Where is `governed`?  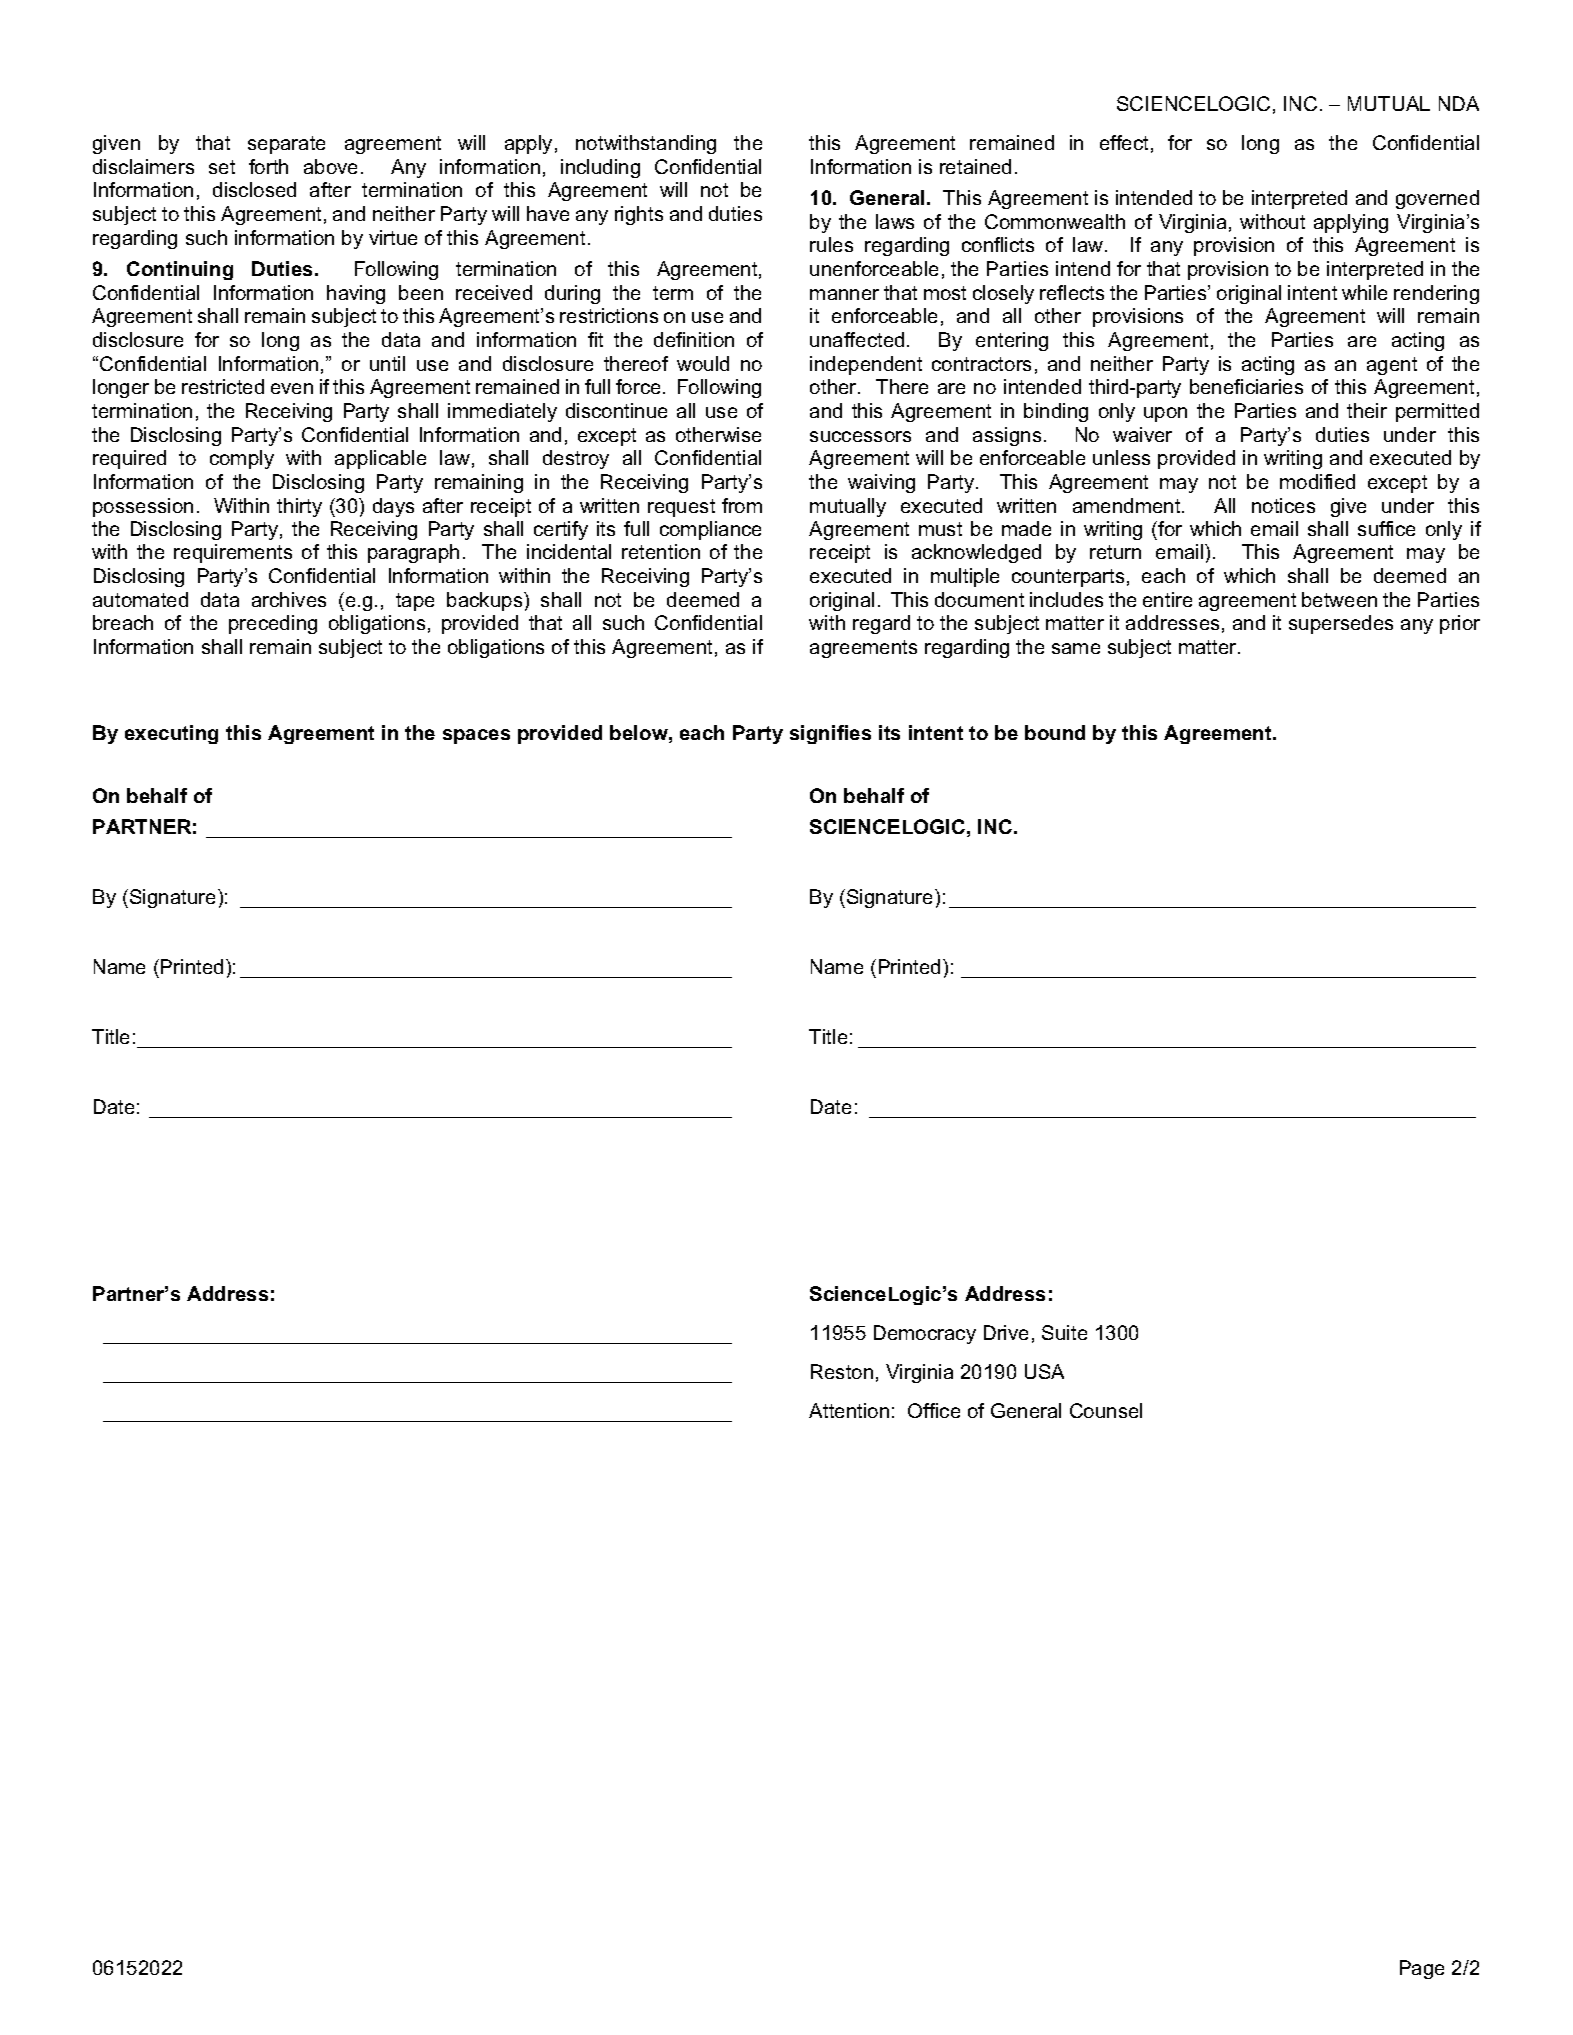 governed is located at coordinates (1437, 199).
